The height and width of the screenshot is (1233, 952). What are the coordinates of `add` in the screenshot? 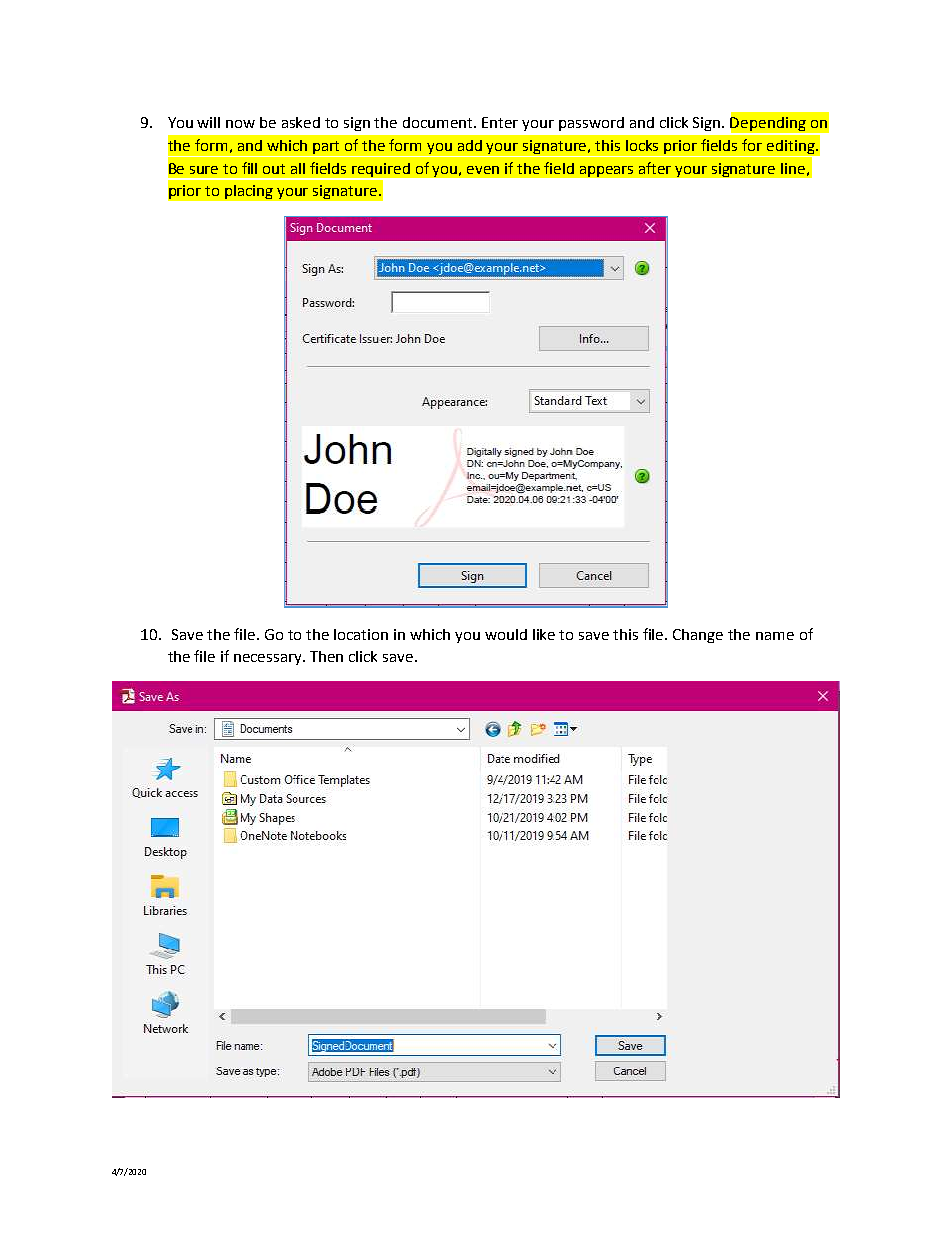 It's located at (470, 145).
